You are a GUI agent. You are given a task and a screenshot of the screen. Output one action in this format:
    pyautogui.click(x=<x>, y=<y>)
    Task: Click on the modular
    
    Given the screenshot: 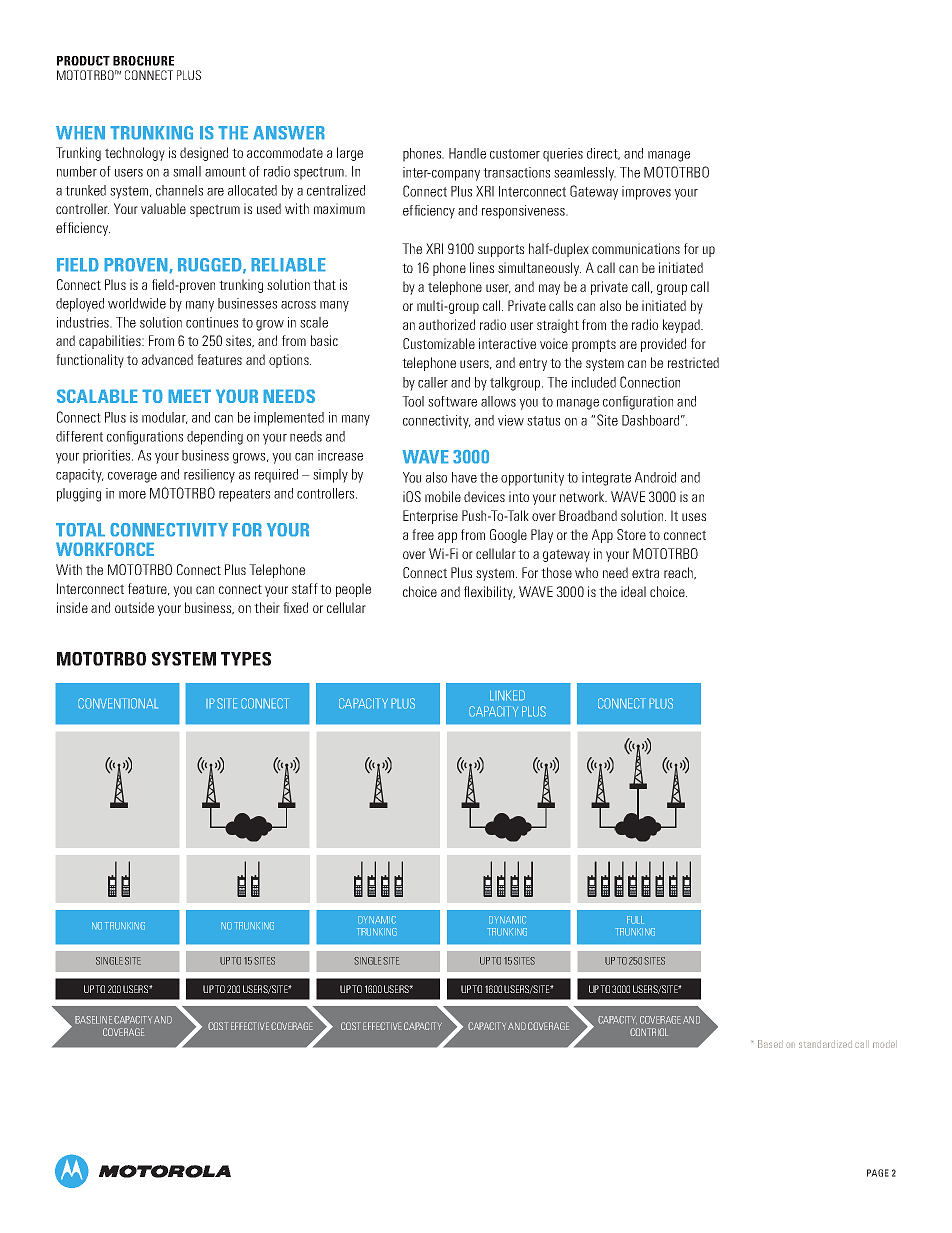 What is the action you would take?
    pyautogui.click(x=165, y=418)
